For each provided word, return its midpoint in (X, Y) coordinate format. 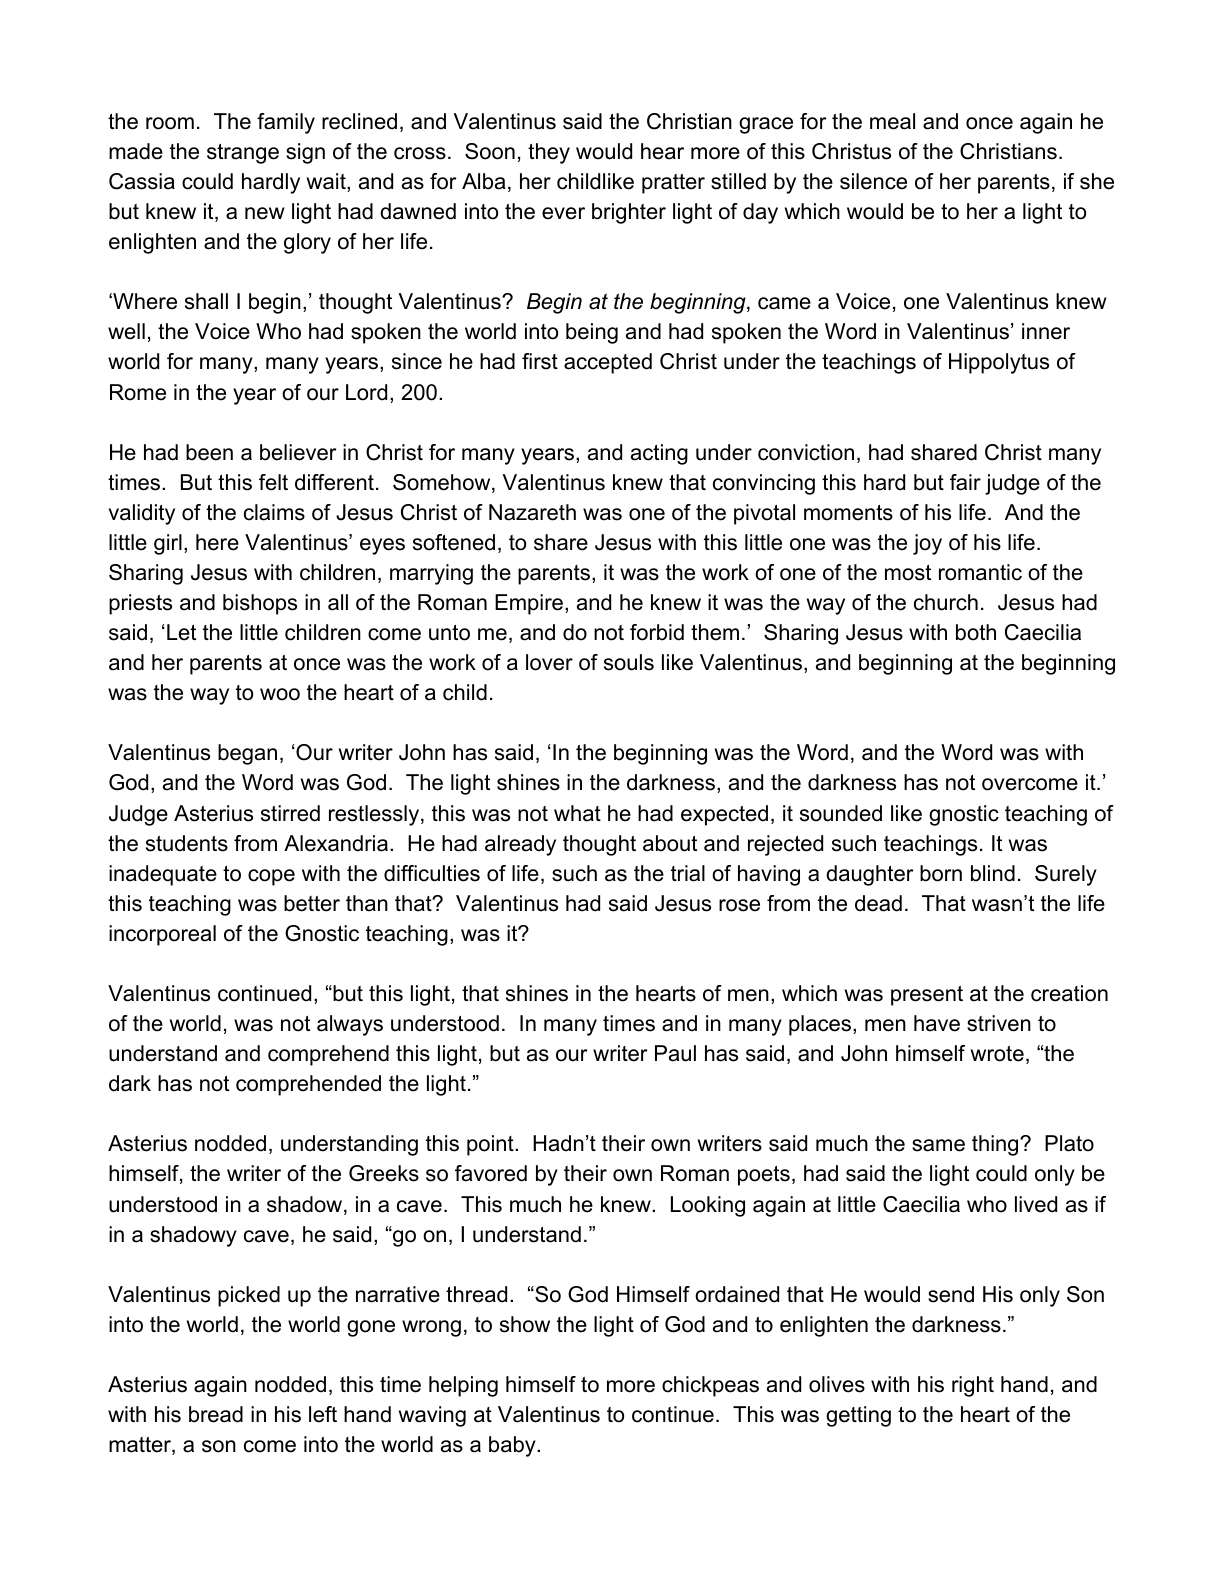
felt (273, 482)
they (549, 153)
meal (892, 121)
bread (216, 1414)
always (350, 1025)
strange (243, 154)
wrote (997, 1054)
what (577, 813)
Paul (675, 1053)
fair (965, 482)
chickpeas (710, 1386)
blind (993, 873)
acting (659, 454)
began (247, 754)
